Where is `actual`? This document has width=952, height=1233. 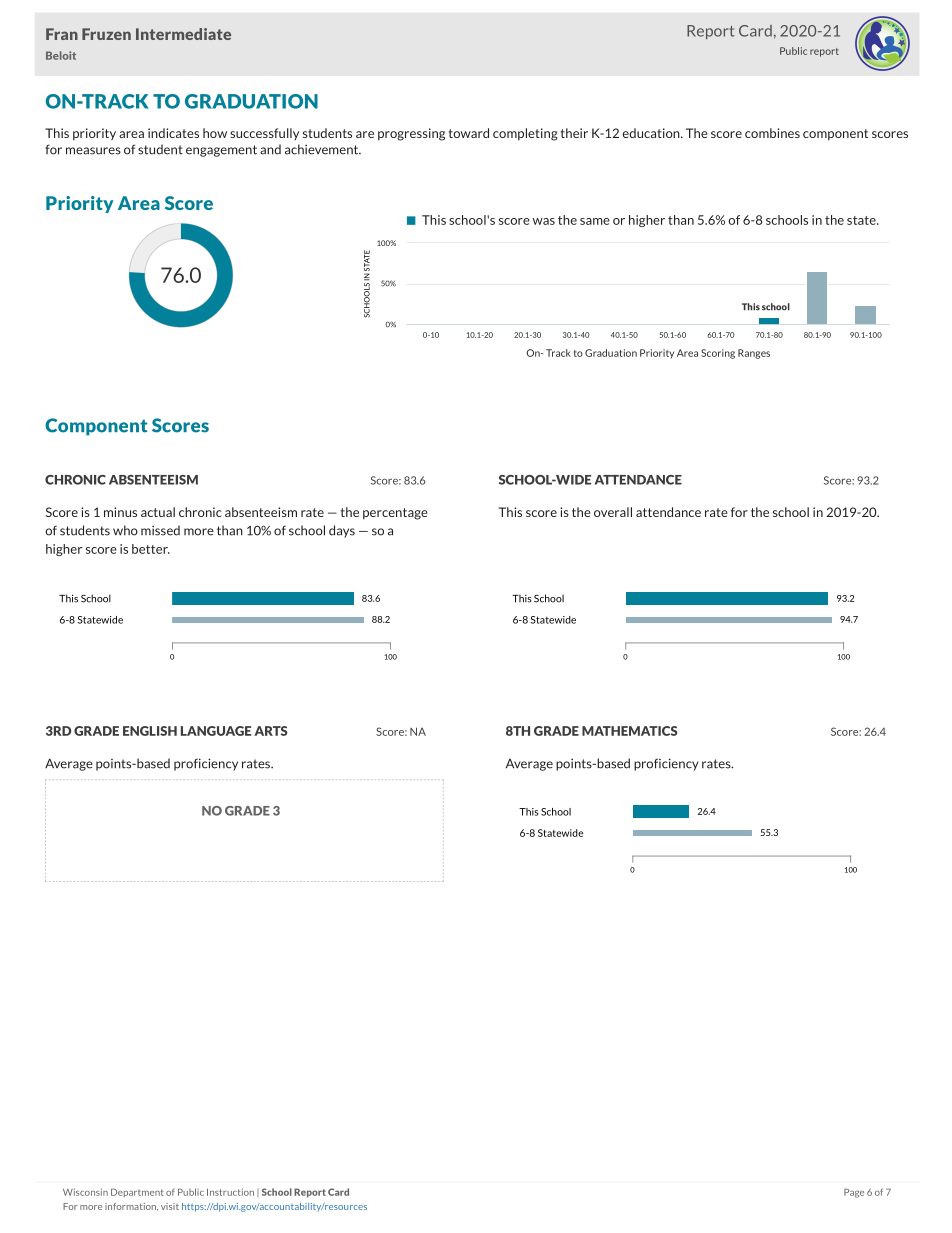 actual is located at coordinates (158, 512).
